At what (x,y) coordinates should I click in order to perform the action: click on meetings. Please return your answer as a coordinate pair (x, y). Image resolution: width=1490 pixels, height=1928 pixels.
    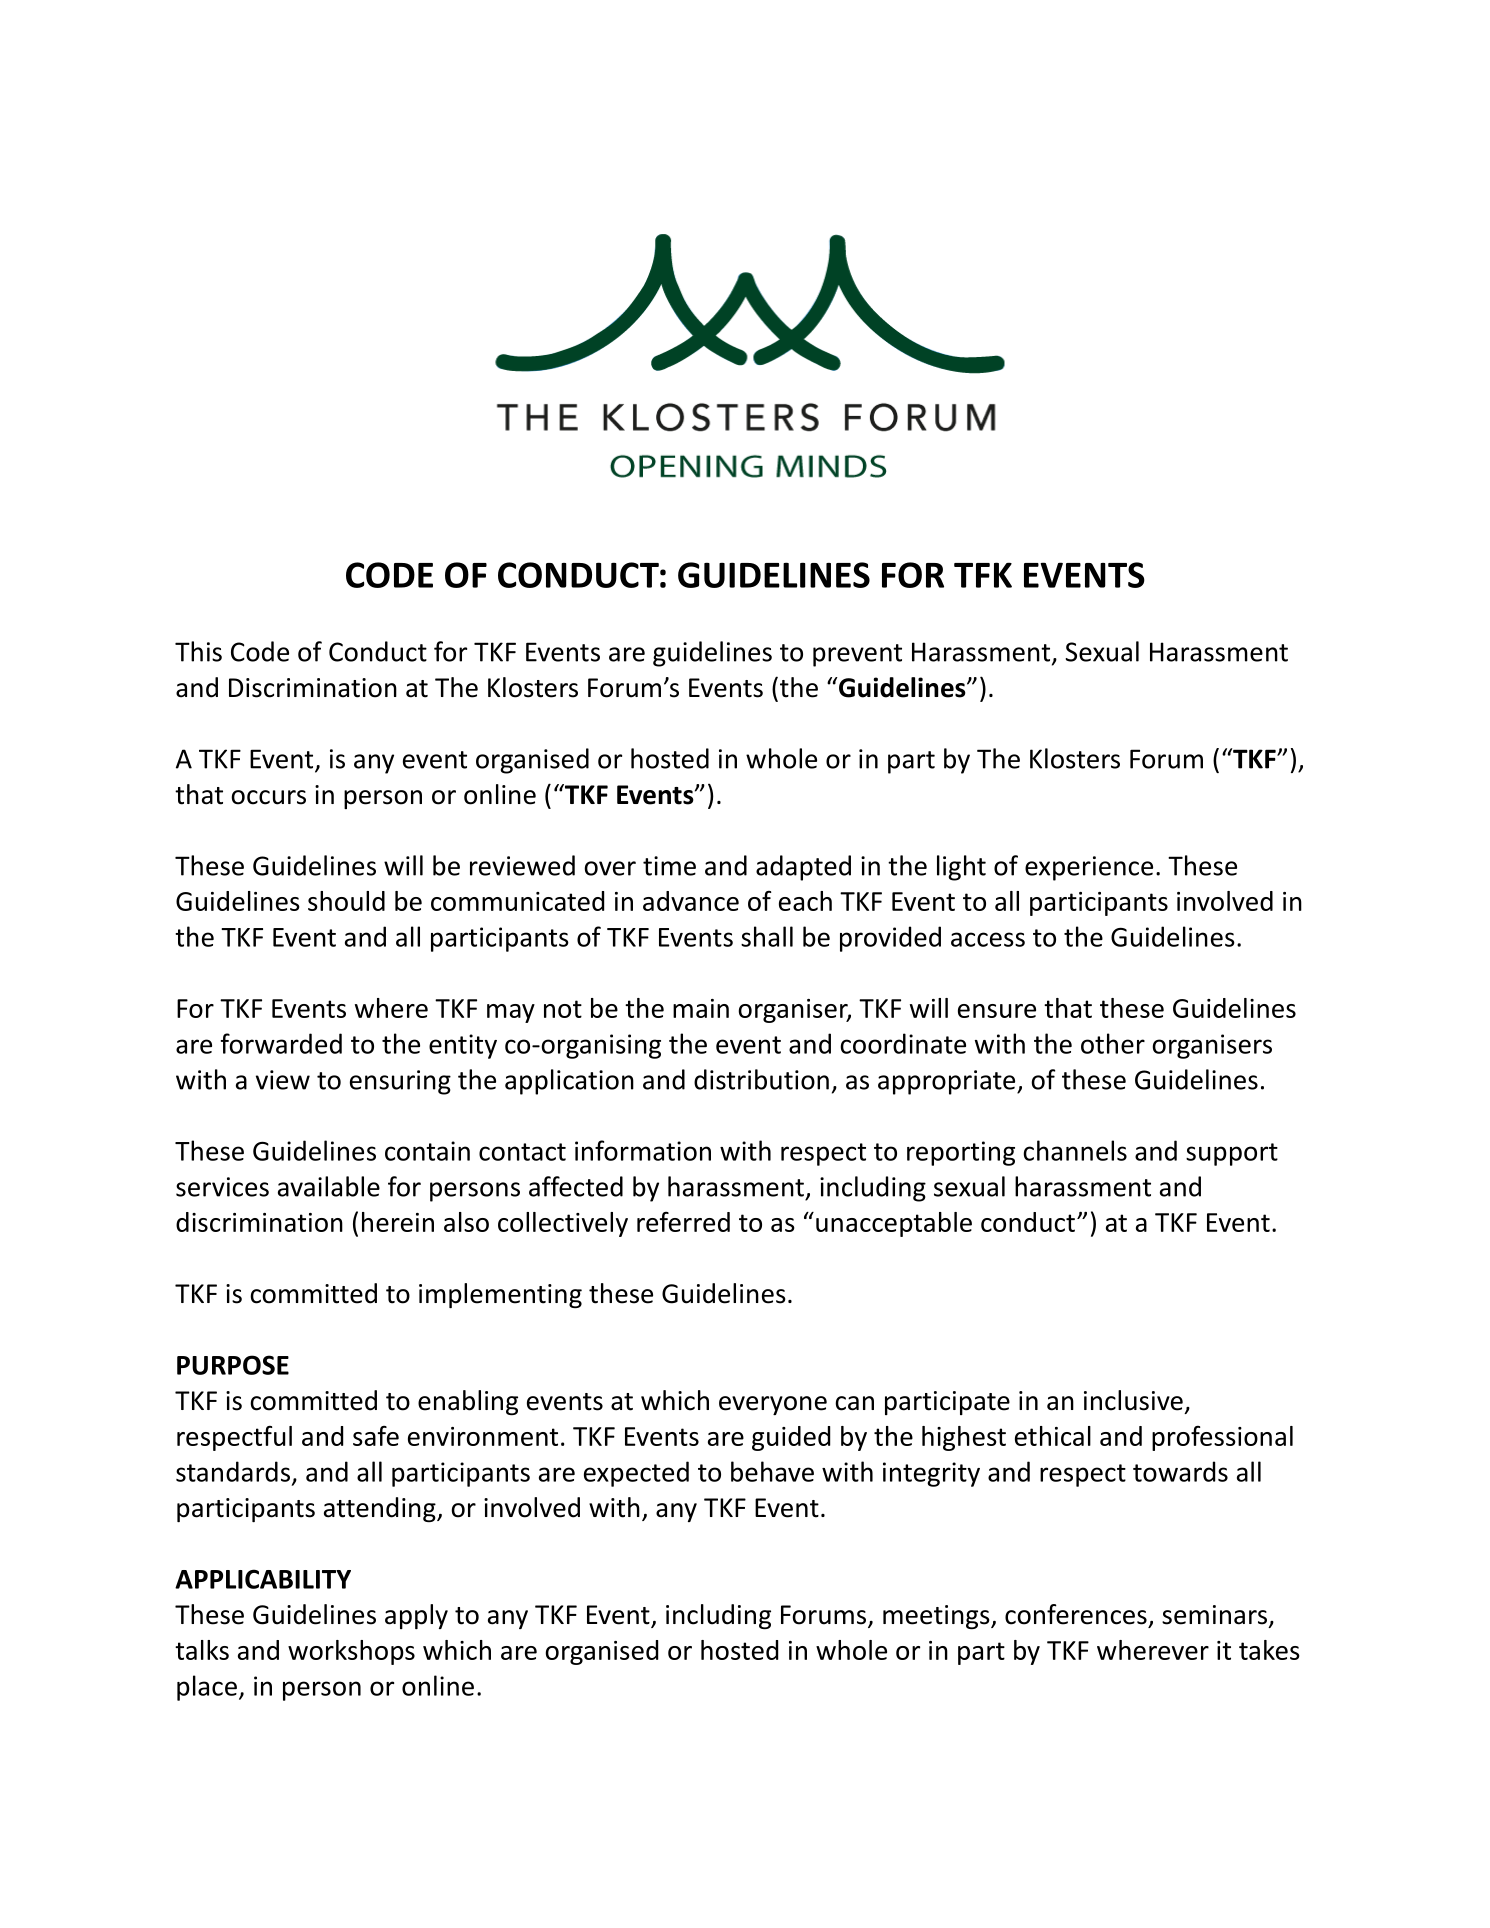
    Looking at the image, I should click on (937, 1617).
